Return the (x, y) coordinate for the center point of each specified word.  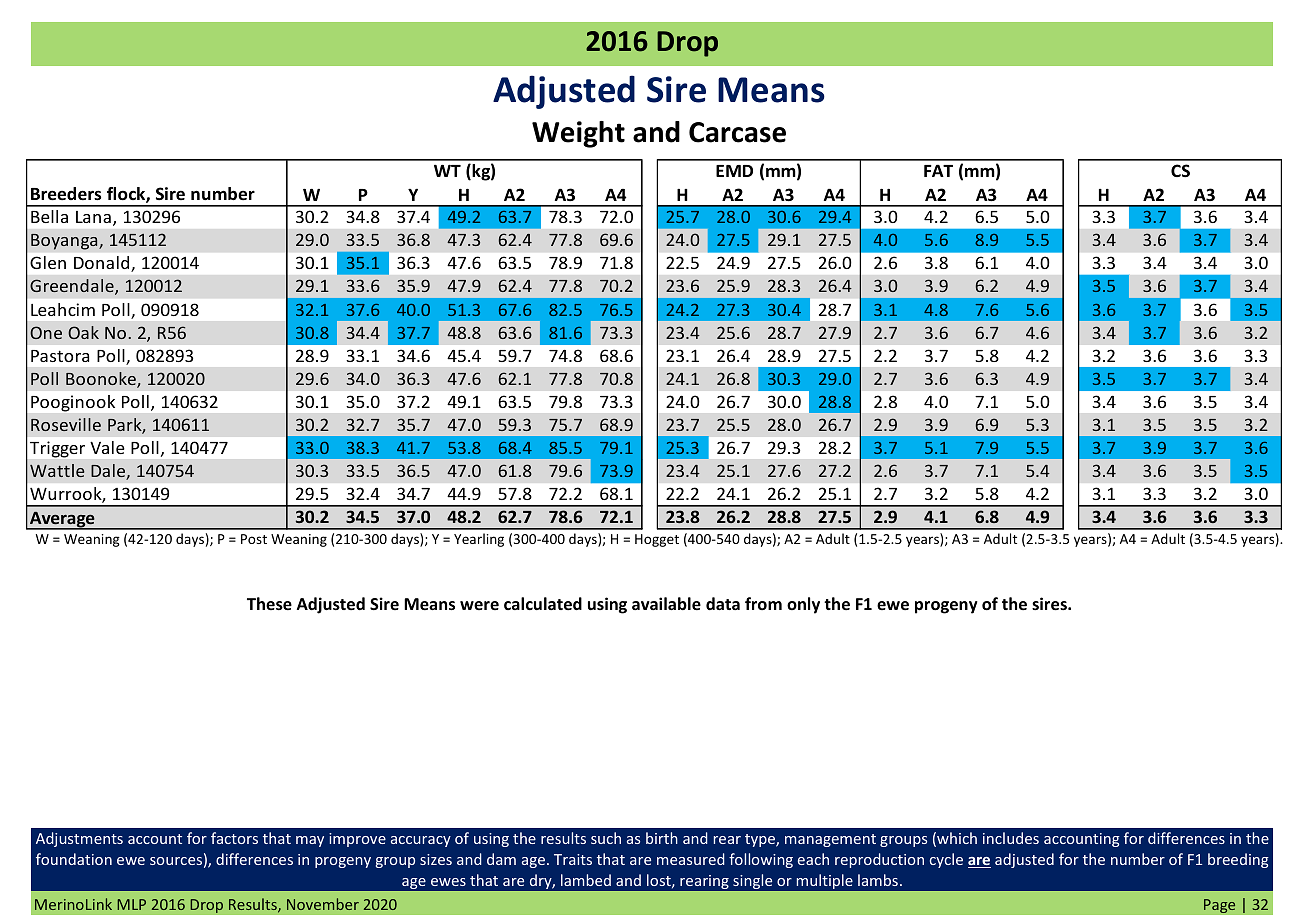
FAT (938, 170)
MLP (131, 904)
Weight (578, 134)
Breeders (66, 194)
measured (691, 859)
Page (1219, 906)
